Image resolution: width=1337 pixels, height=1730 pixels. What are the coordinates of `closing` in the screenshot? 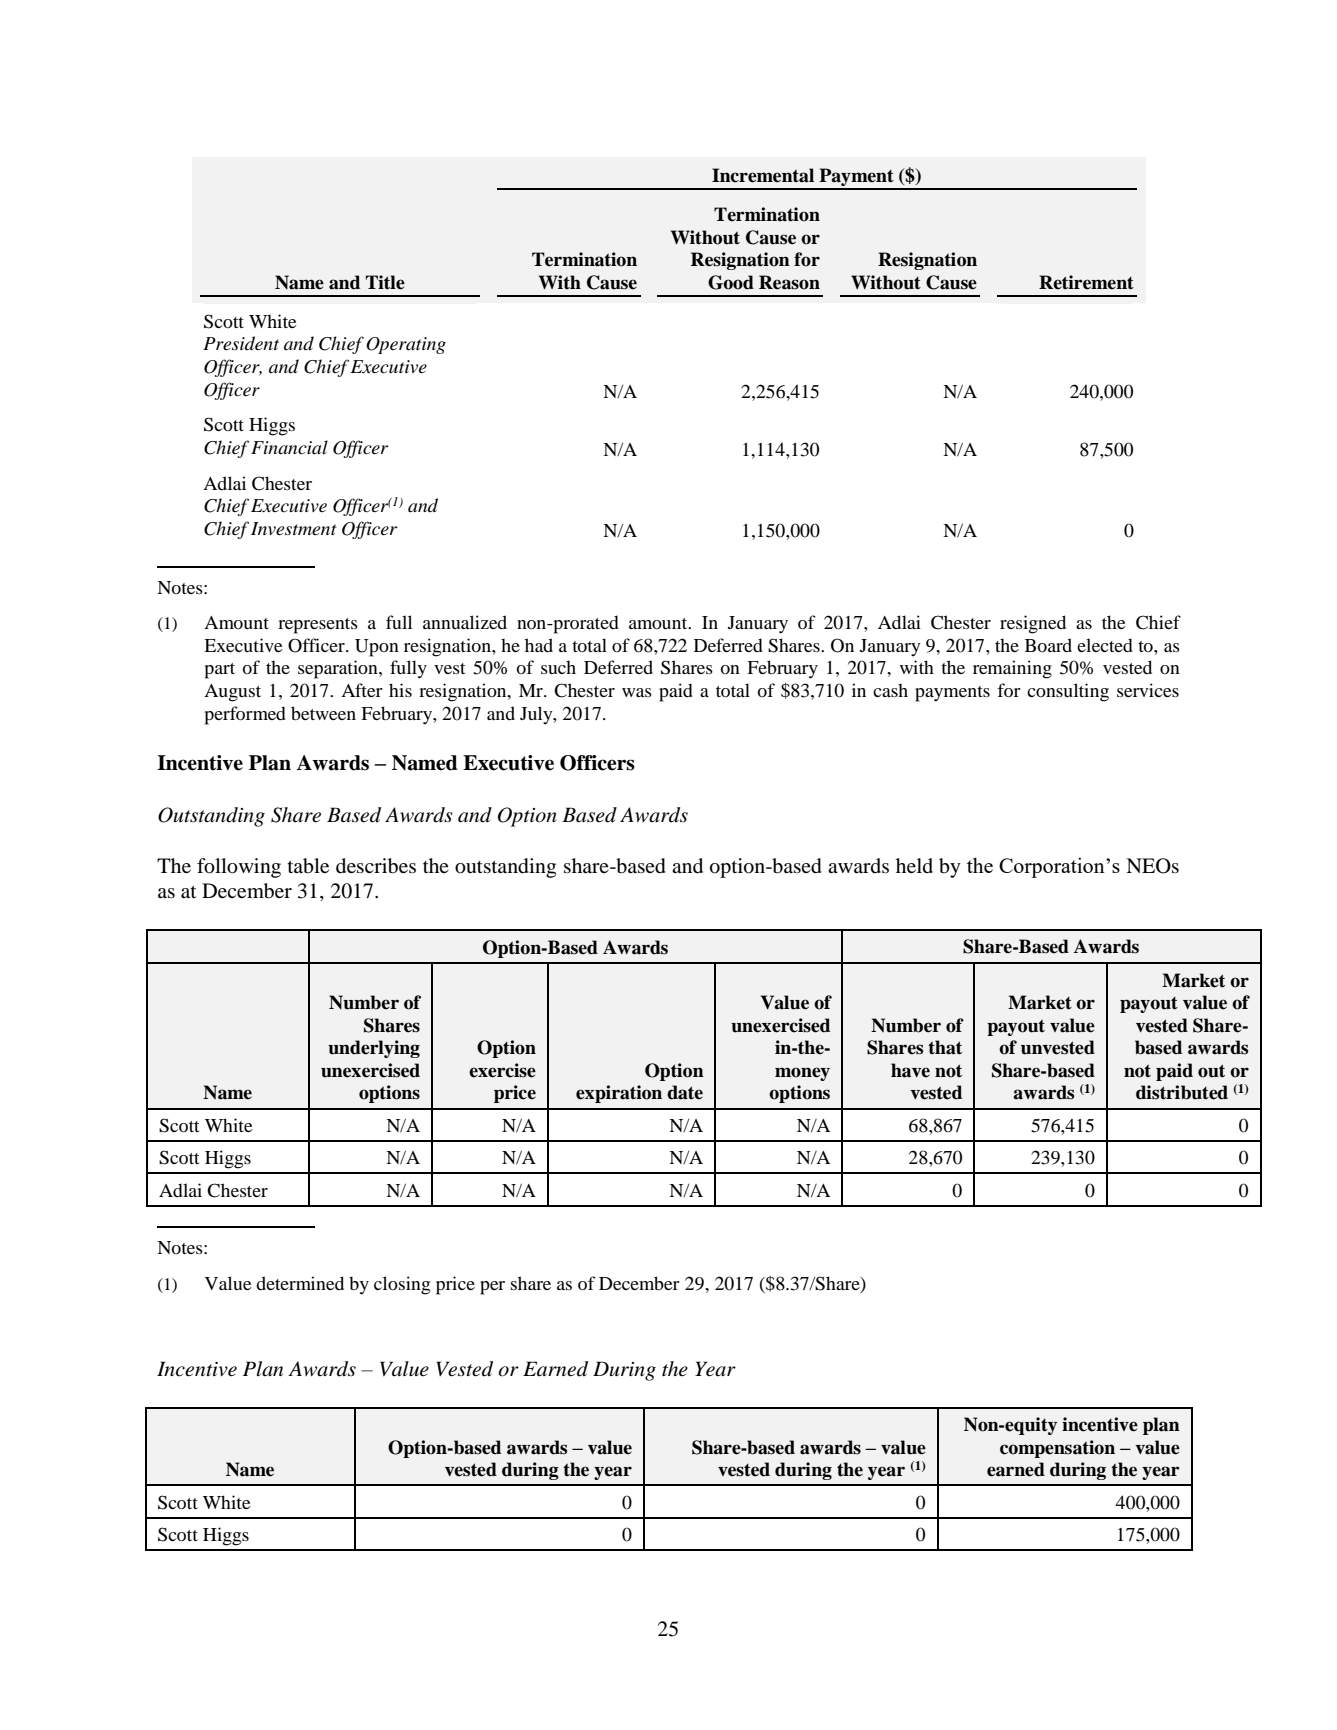 It's located at (402, 1285).
